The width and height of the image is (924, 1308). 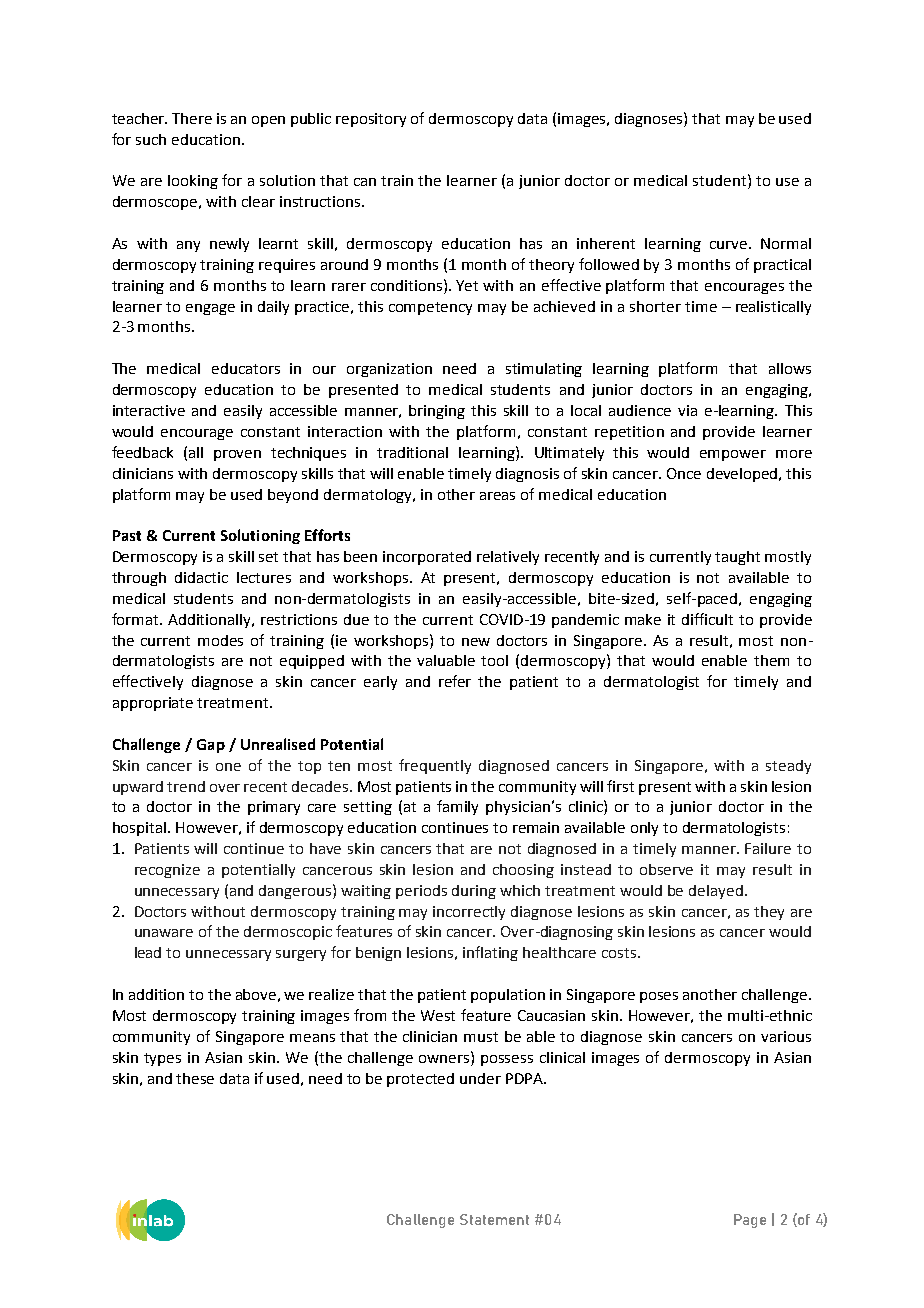 I want to click on looking, so click(x=193, y=182).
